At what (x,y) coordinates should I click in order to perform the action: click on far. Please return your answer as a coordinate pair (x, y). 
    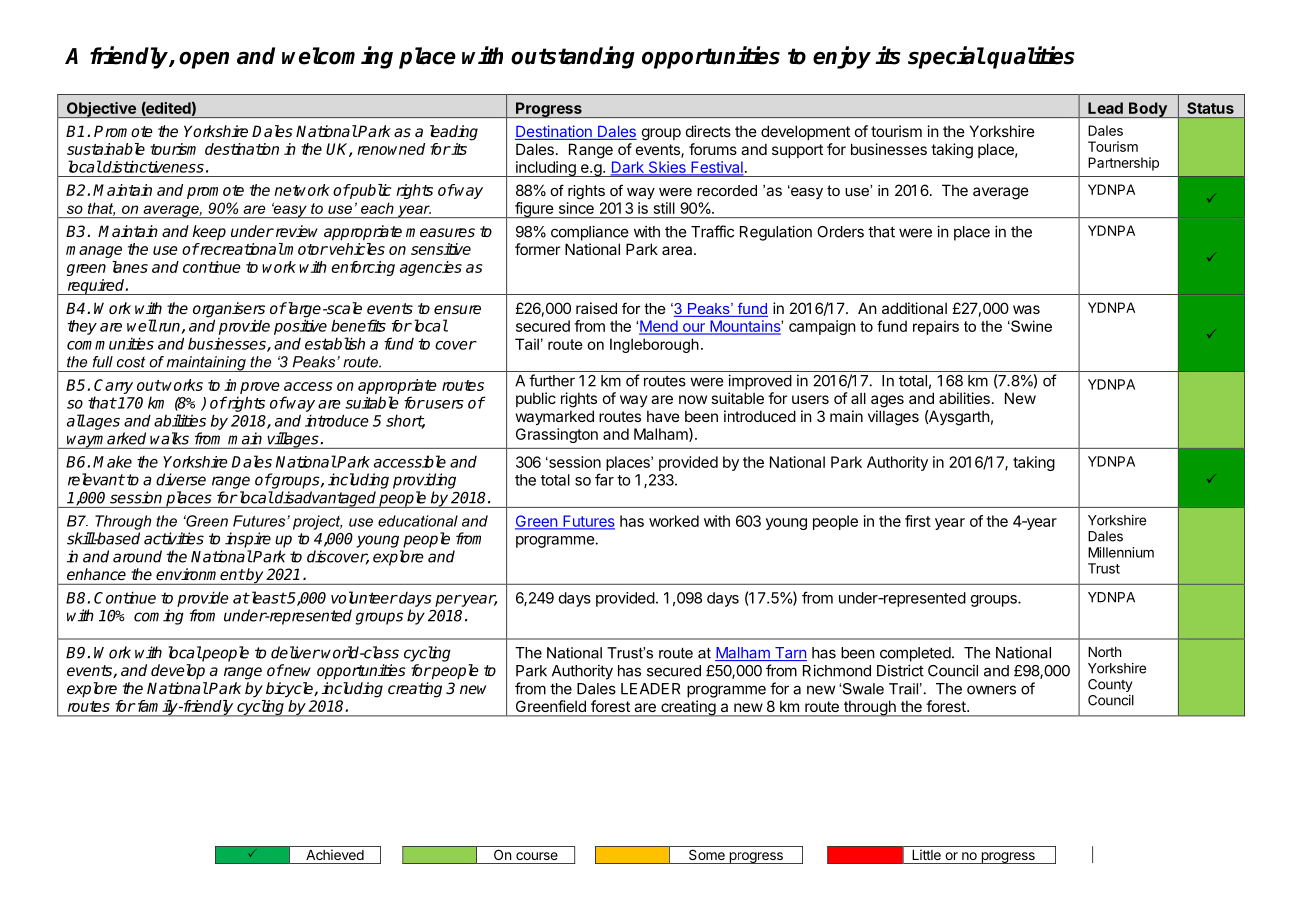
    Looking at the image, I should click on (604, 479).
